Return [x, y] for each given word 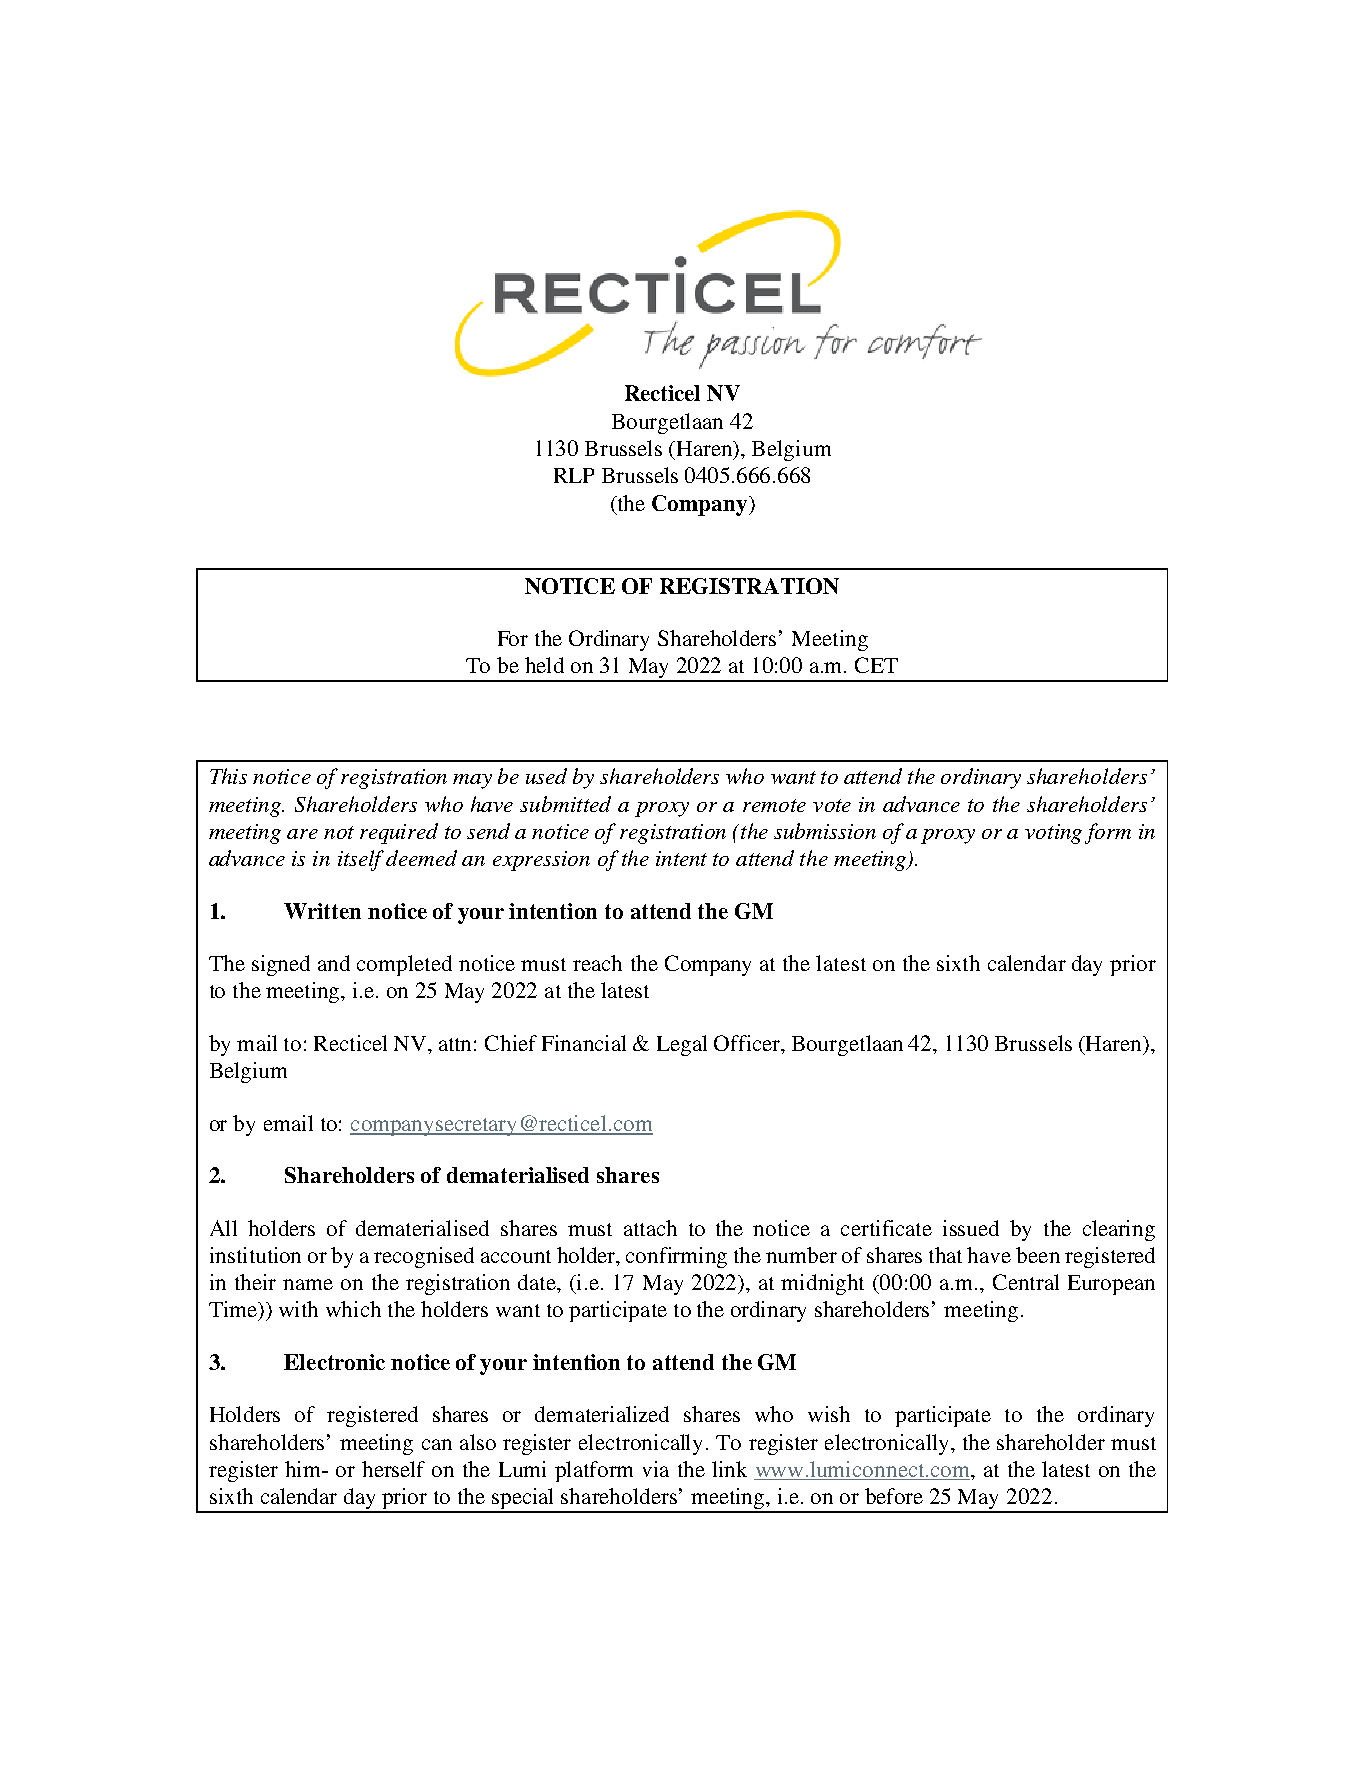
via [656, 1469]
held [544, 665]
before [894, 1496]
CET [876, 665]
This [228, 776]
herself [393, 1469]
